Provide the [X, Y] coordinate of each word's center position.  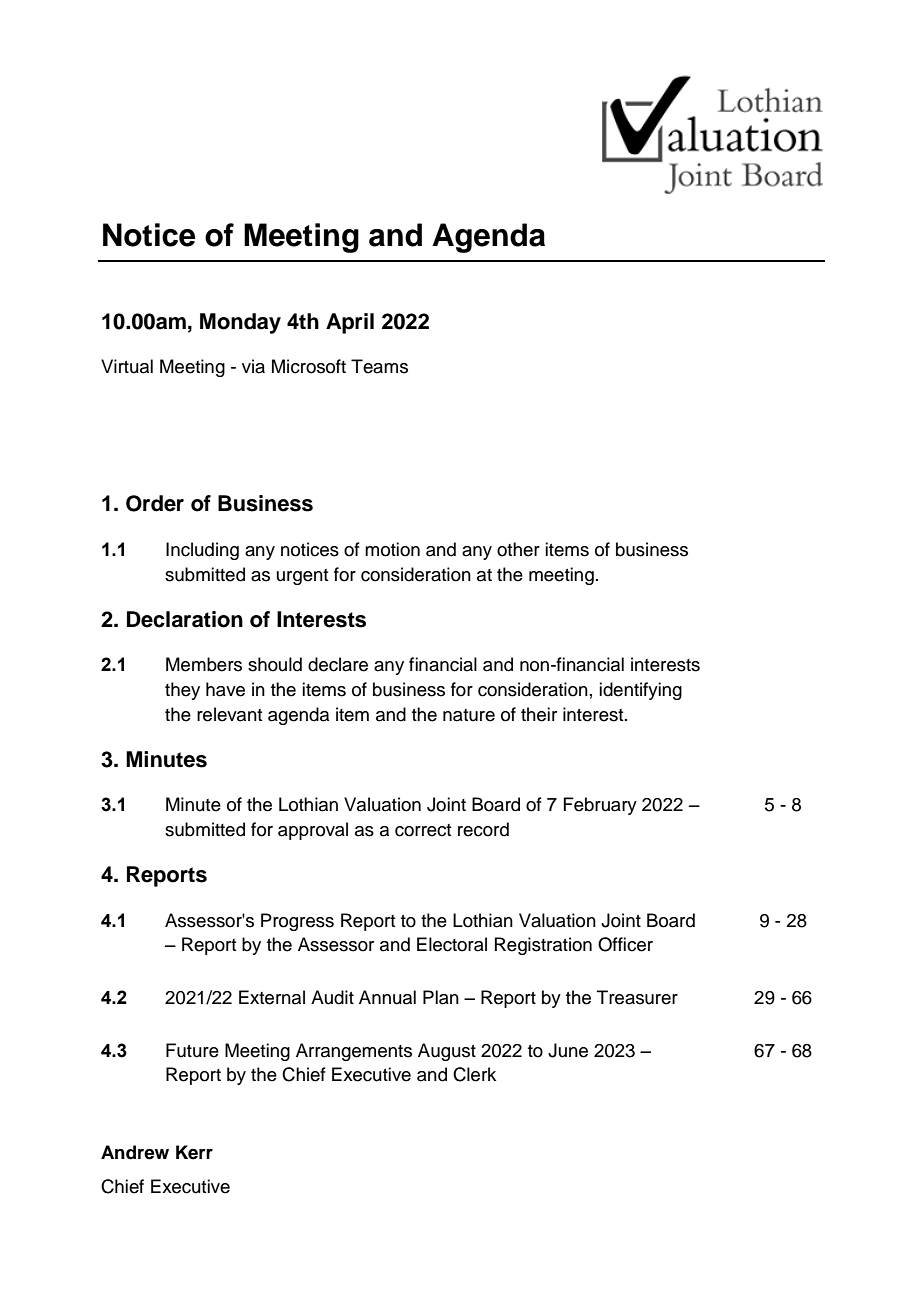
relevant [229, 714]
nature [469, 715]
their [539, 714]
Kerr [194, 1152]
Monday [240, 323]
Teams [379, 366]
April [350, 323]
